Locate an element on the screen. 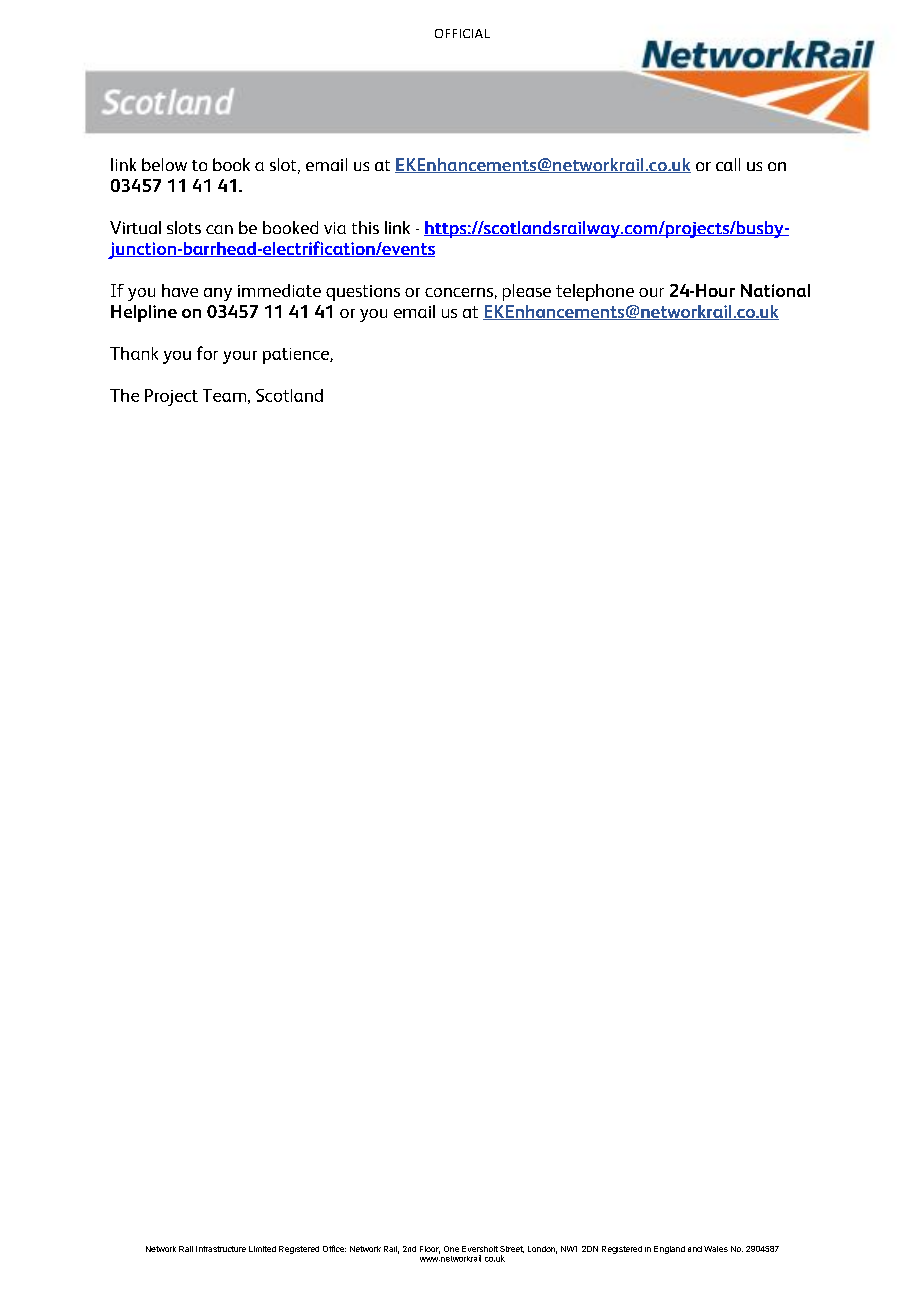 This screenshot has width=924, height=1308. patience is located at coordinates (297, 356).
